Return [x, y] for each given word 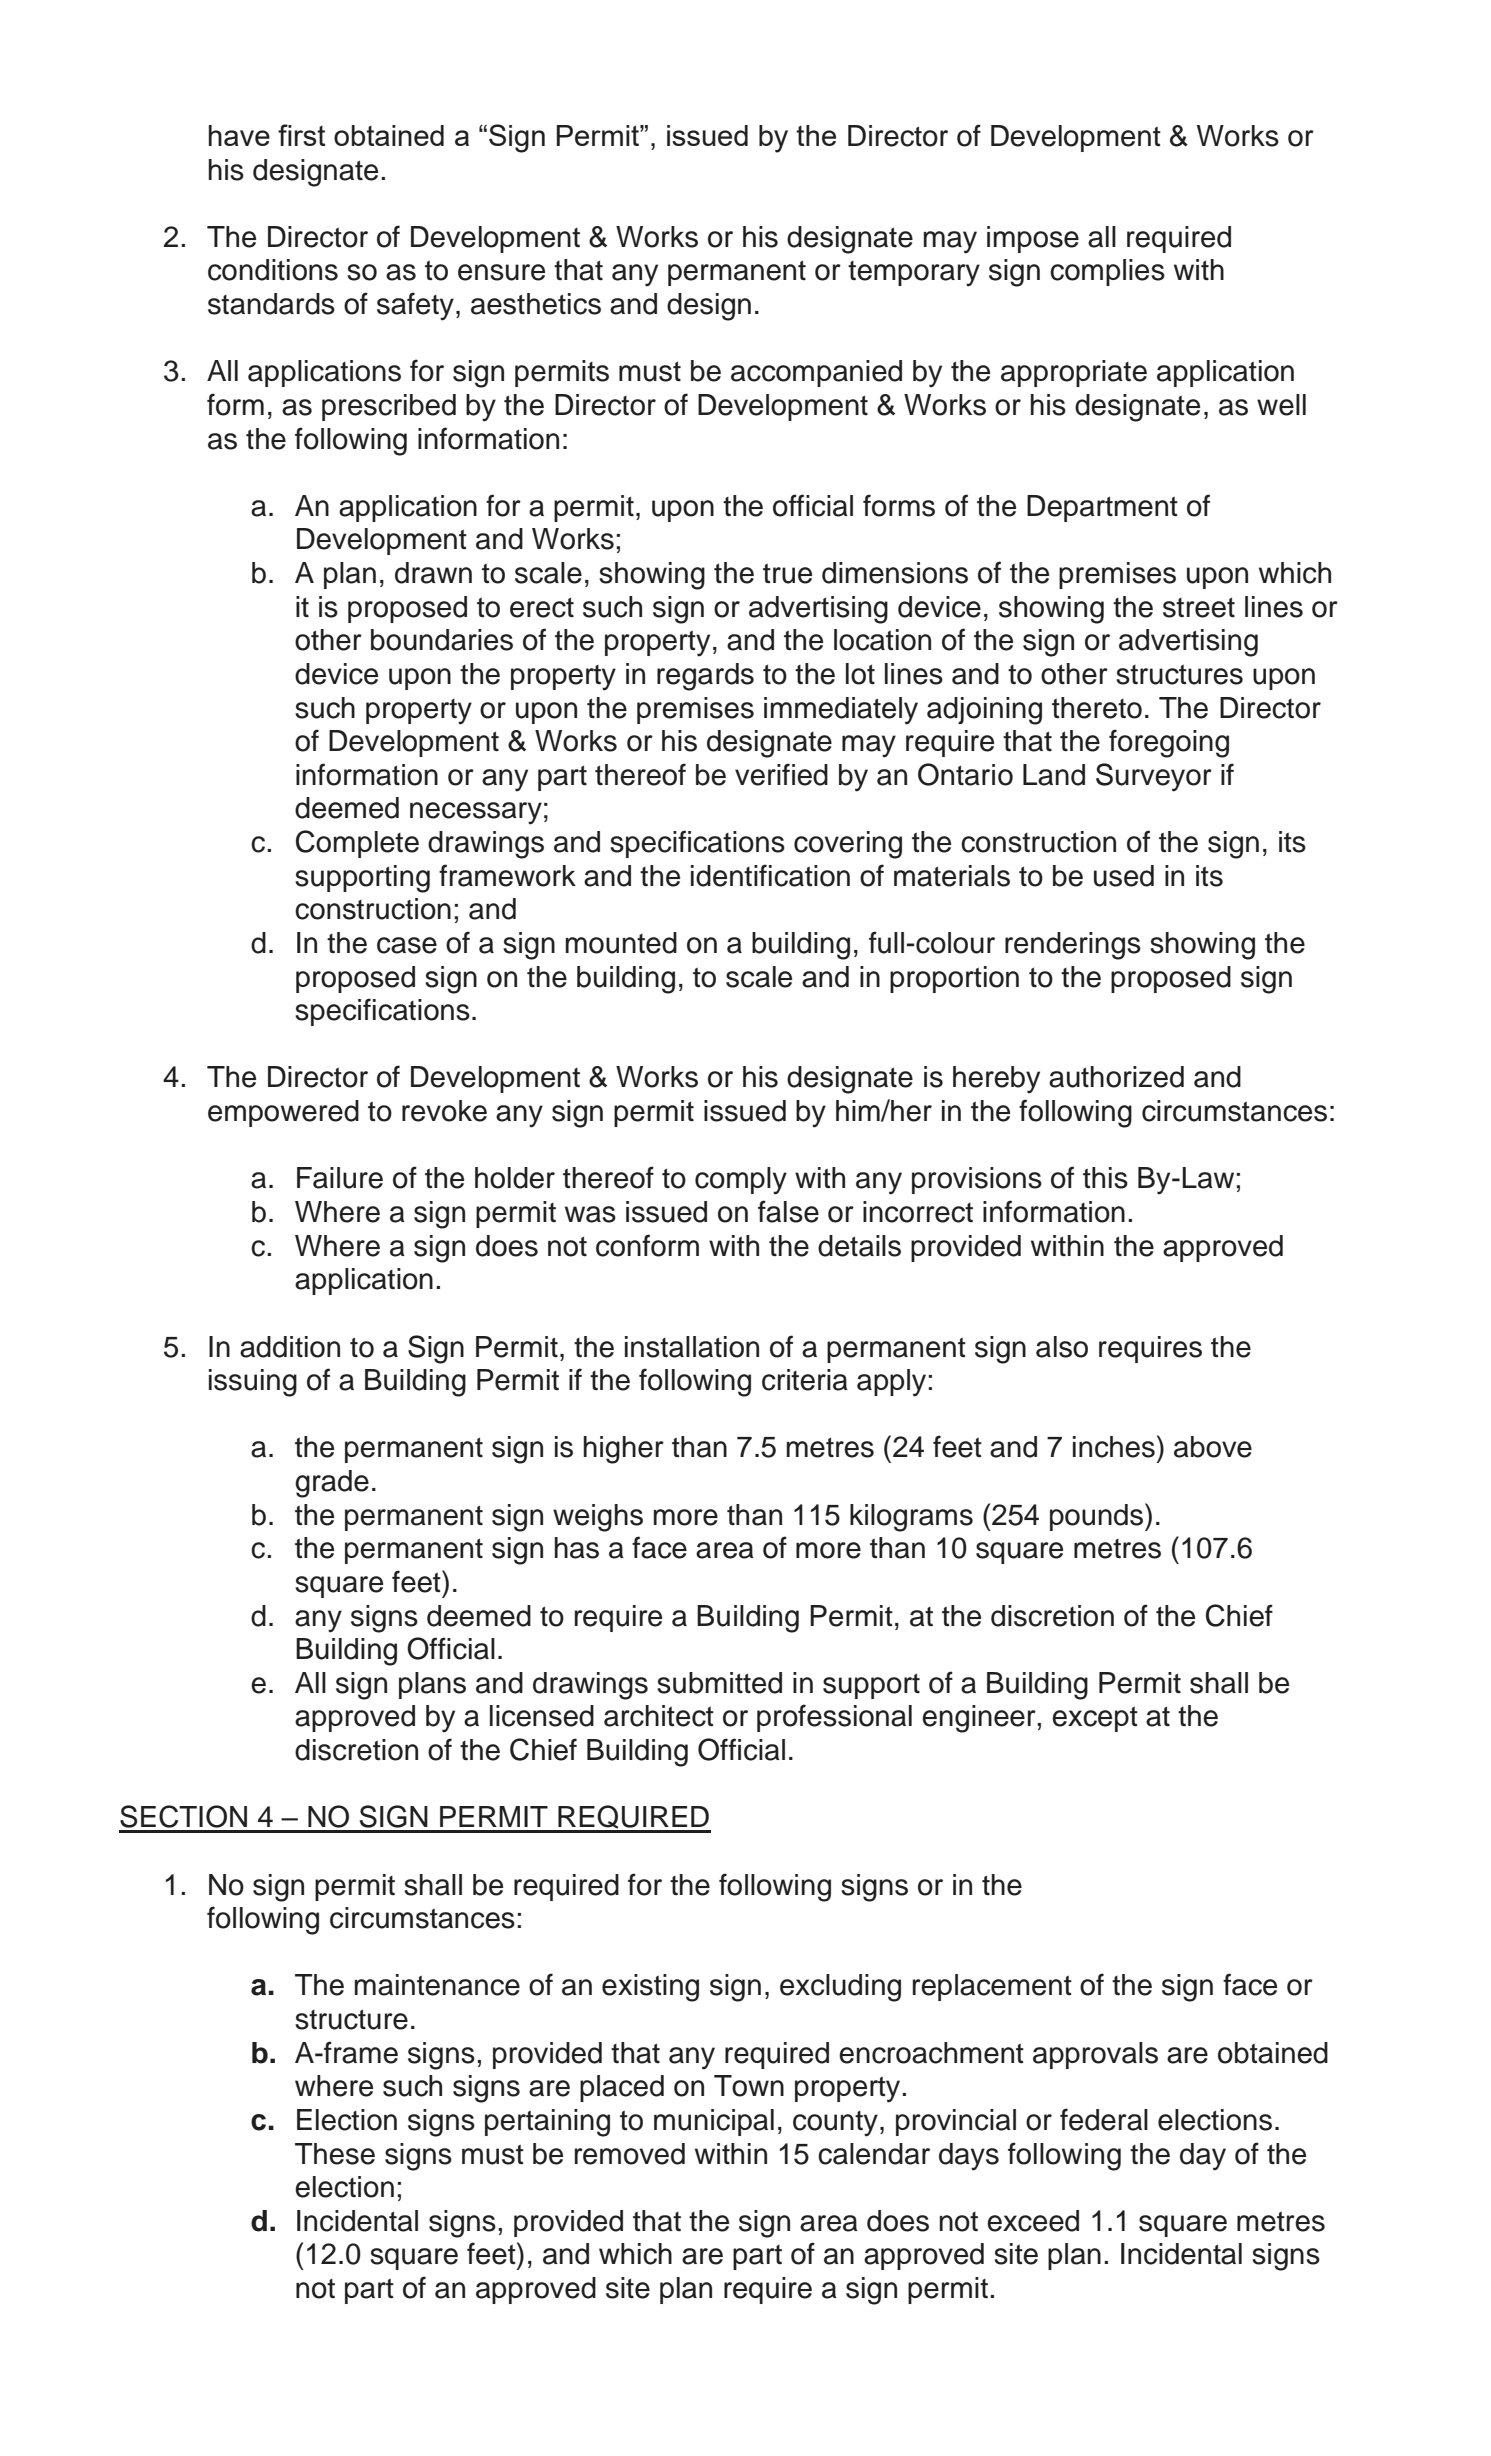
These [335, 2154]
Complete [357, 844]
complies [1107, 272]
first [302, 135]
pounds [1098, 1517]
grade [332, 1484]
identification [770, 875]
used [1124, 876]
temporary [914, 274]
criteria [805, 1380]
